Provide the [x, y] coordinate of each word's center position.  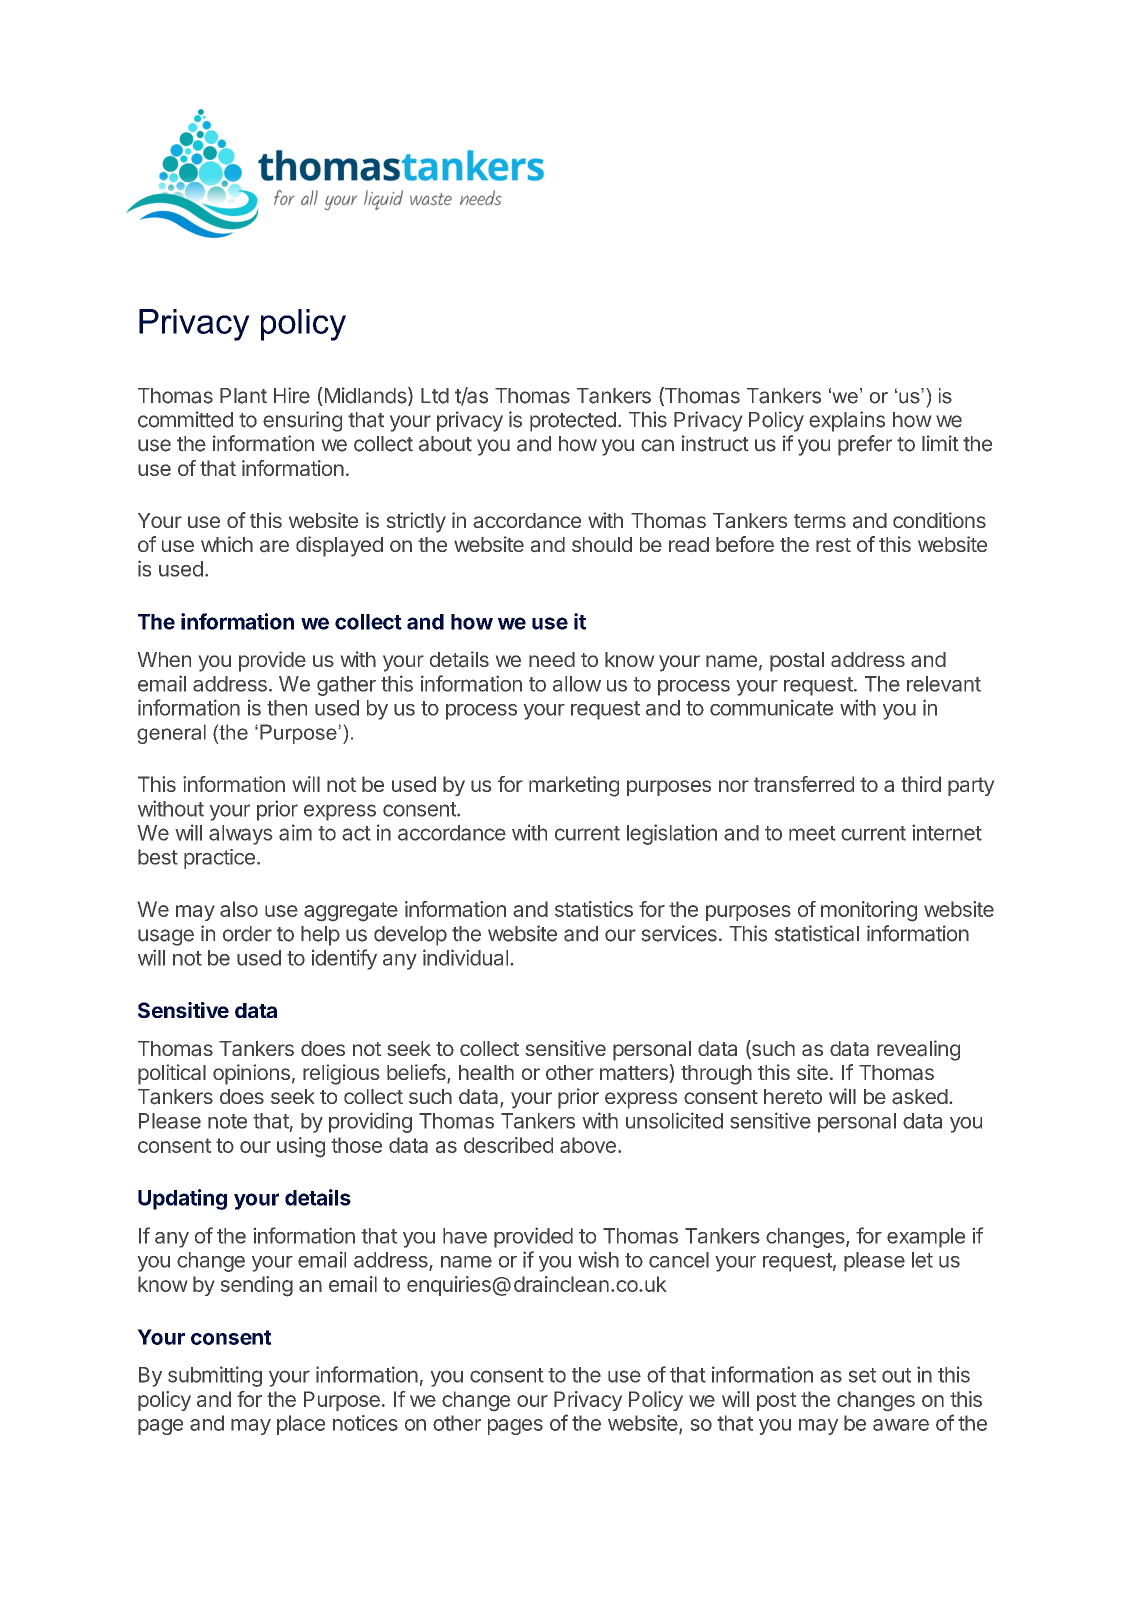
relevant [944, 684]
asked [920, 1097]
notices [365, 1423]
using [301, 1147]
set [862, 1375]
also [239, 909]
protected [573, 422]
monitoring [869, 911]
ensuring [302, 421]
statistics [594, 909]
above [588, 1145]
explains [847, 421]
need [552, 659]
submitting [215, 1376]
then [287, 708]
